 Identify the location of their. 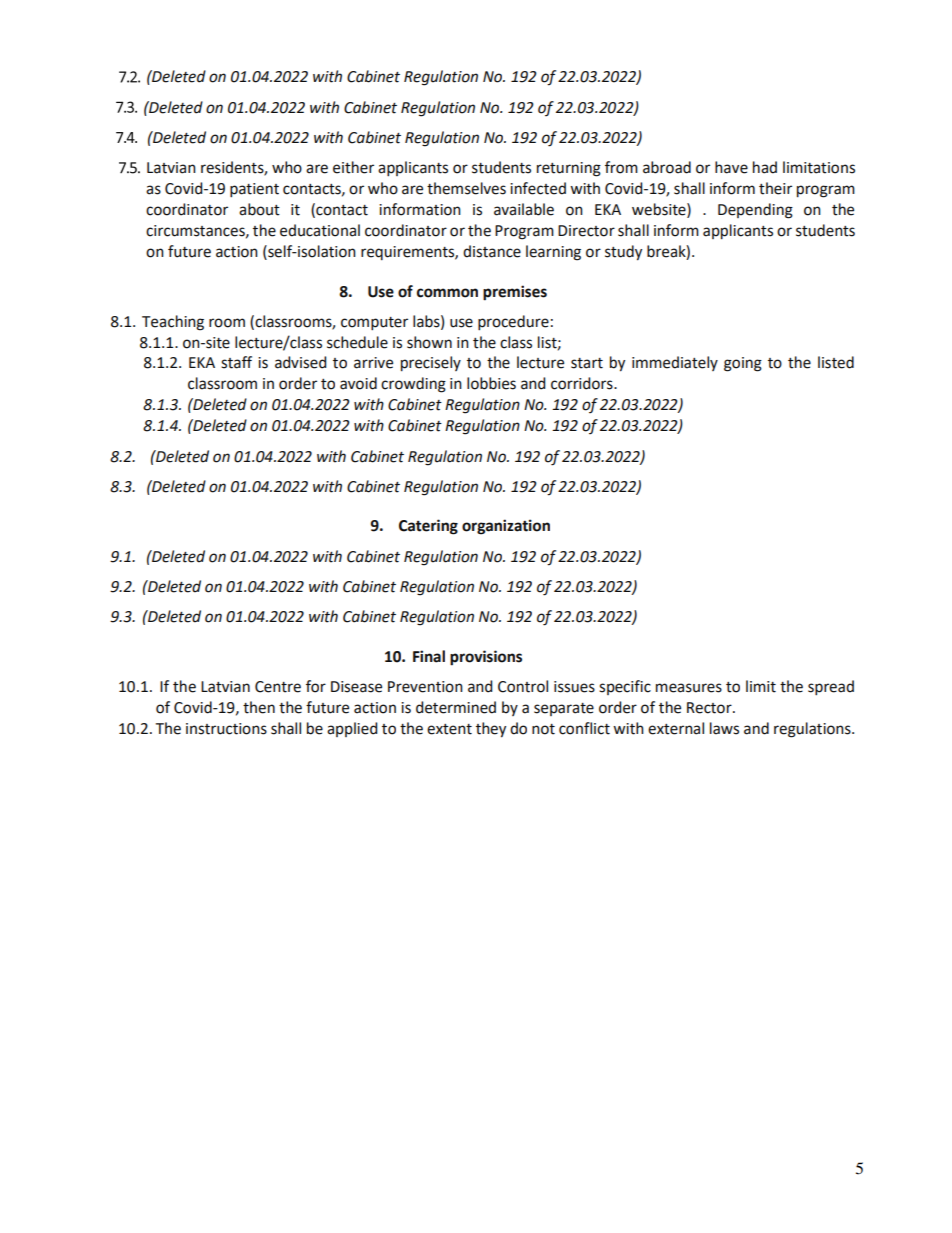
(775, 188).
